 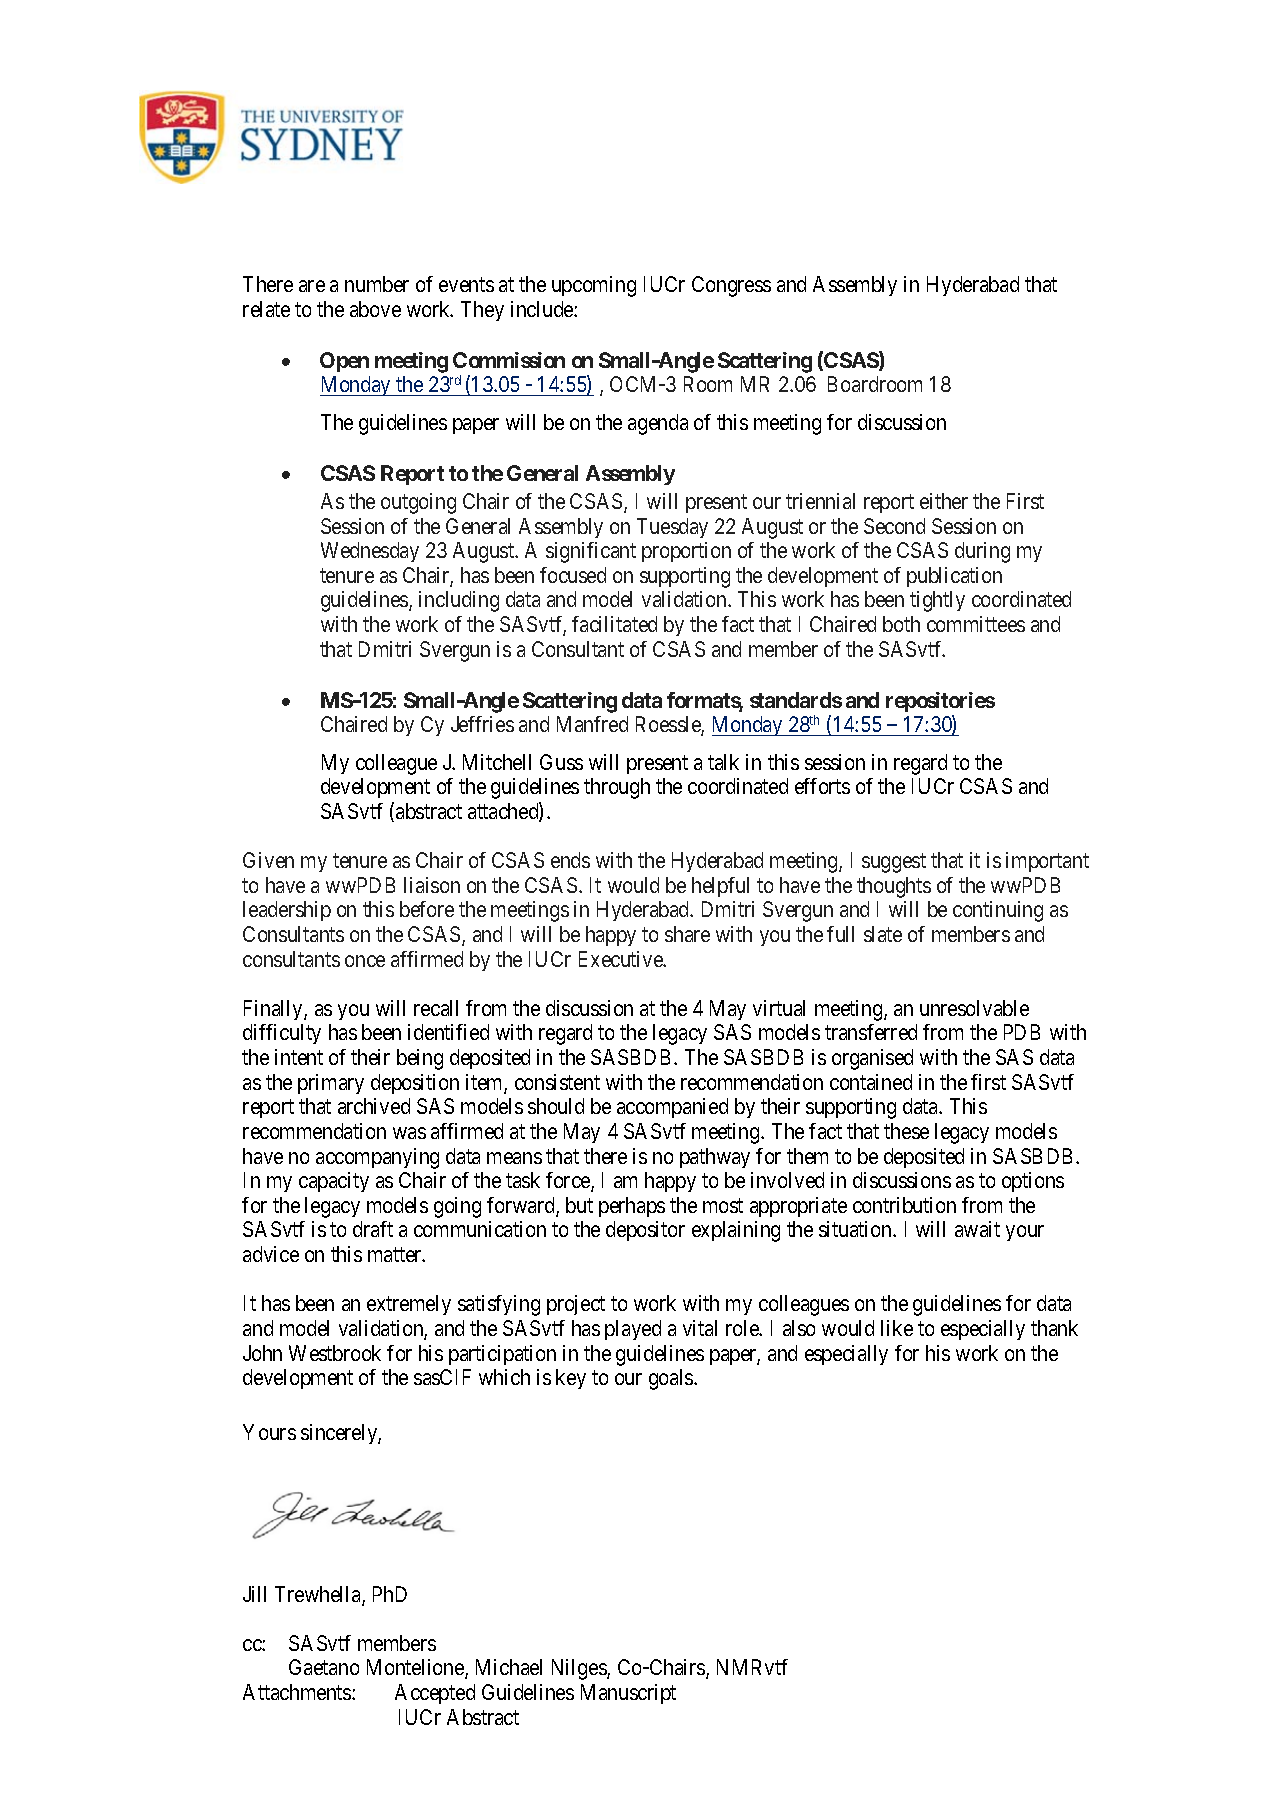 What do you see at coordinates (375, 309) in the image?
I see `above` at bounding box center [375, 309].
